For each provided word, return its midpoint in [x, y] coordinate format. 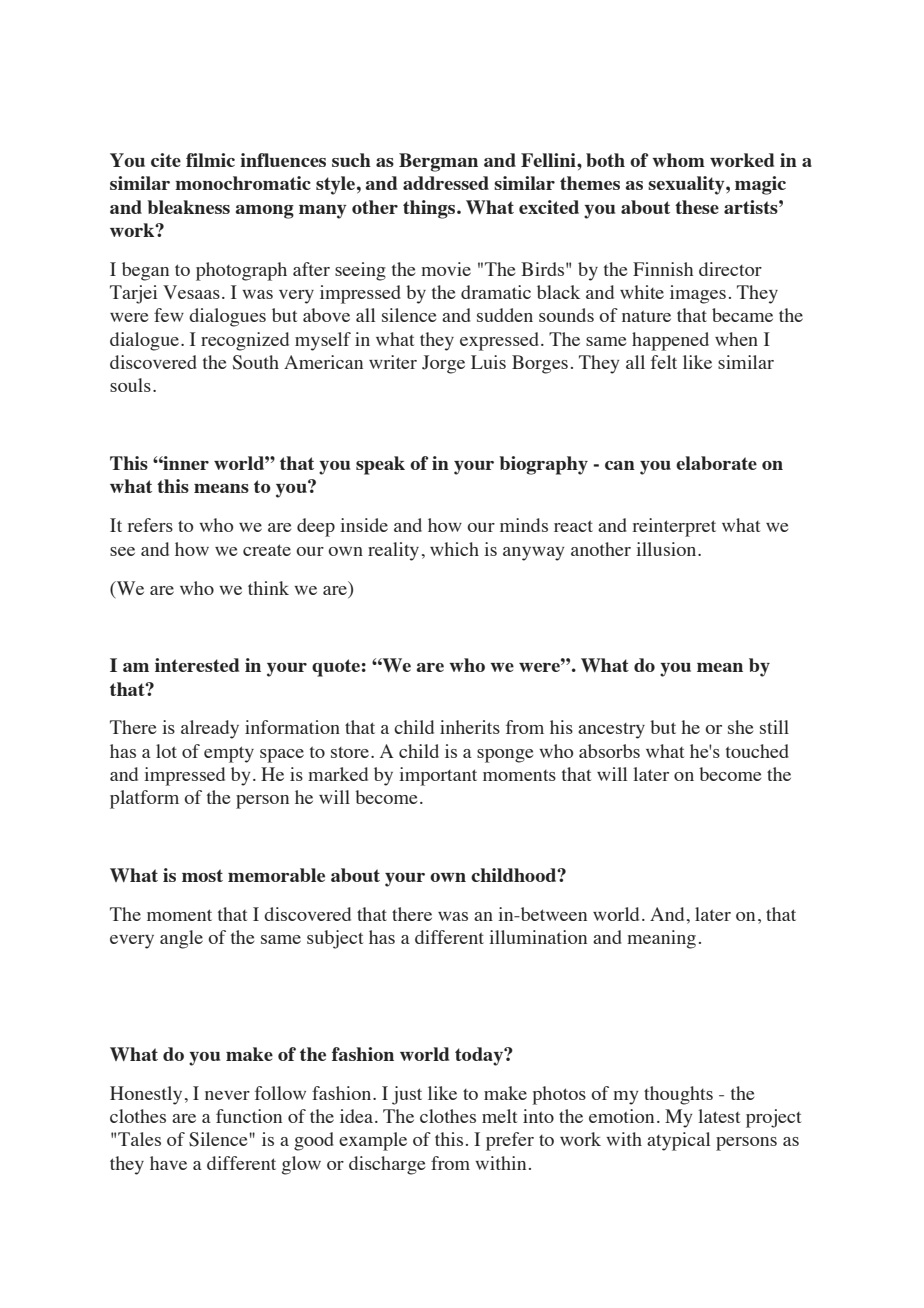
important [438, 776]
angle [181, 939]
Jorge [443, 364]
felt [664, 362]
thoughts [678, 1095]
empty [229, 754]
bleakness [189, 207]
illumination [538, 937]
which [454, 549]
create [267, 550]
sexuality [687, 185]
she [740, 727]
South [256, 362]
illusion [667, 549]
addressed [446, 183]
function [249, 1116]
